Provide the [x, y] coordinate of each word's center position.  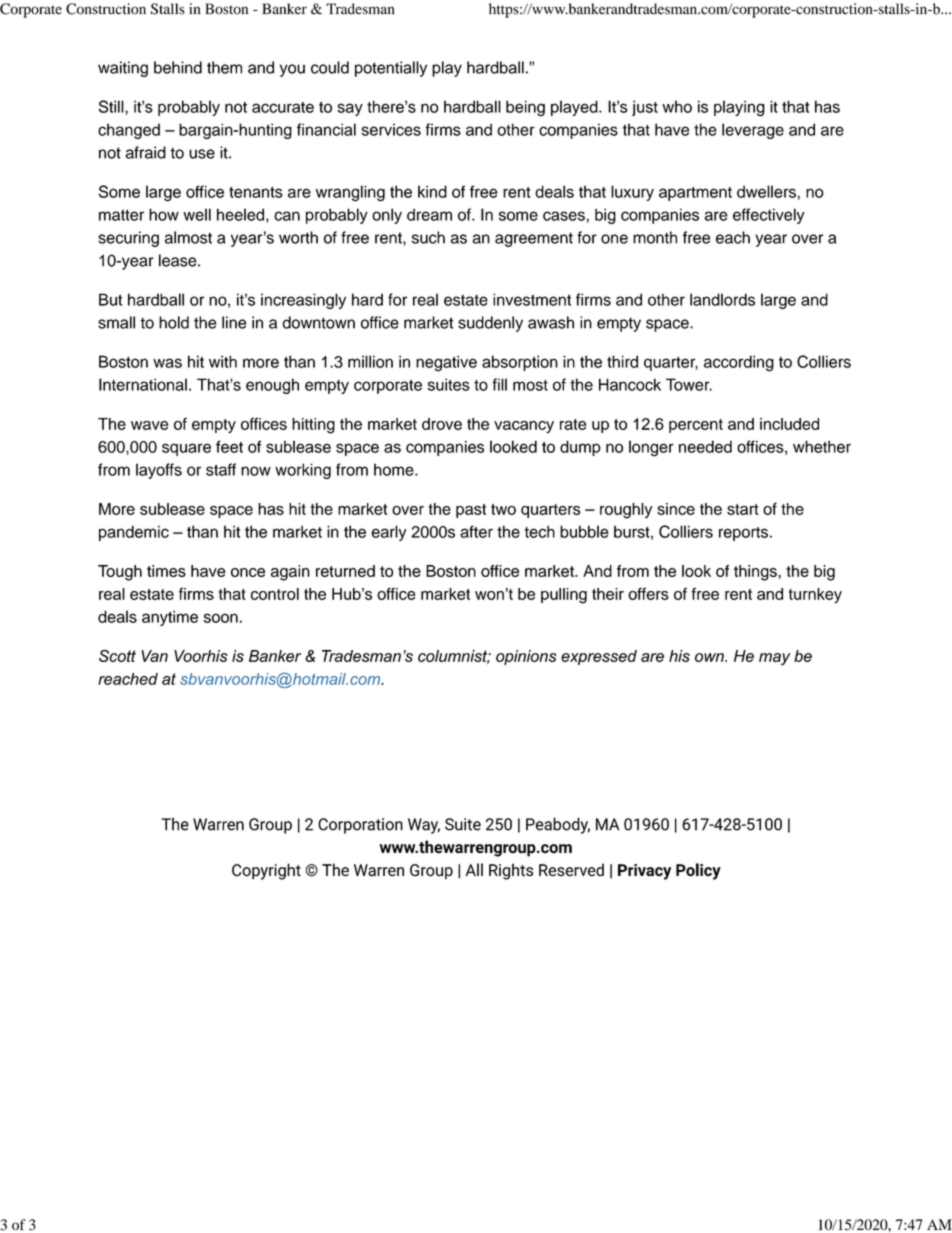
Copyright [266, 871]
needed [705, 446]
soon [221, 618]
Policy [698, 871]
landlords [722, 299]
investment [532, 299]
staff [221, 469]
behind [178, 67]
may [774, 659]
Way [424, 826]
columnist [454, 657]
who [677, 106]
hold [174, 322]
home [395, 469]
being [525, 108]
